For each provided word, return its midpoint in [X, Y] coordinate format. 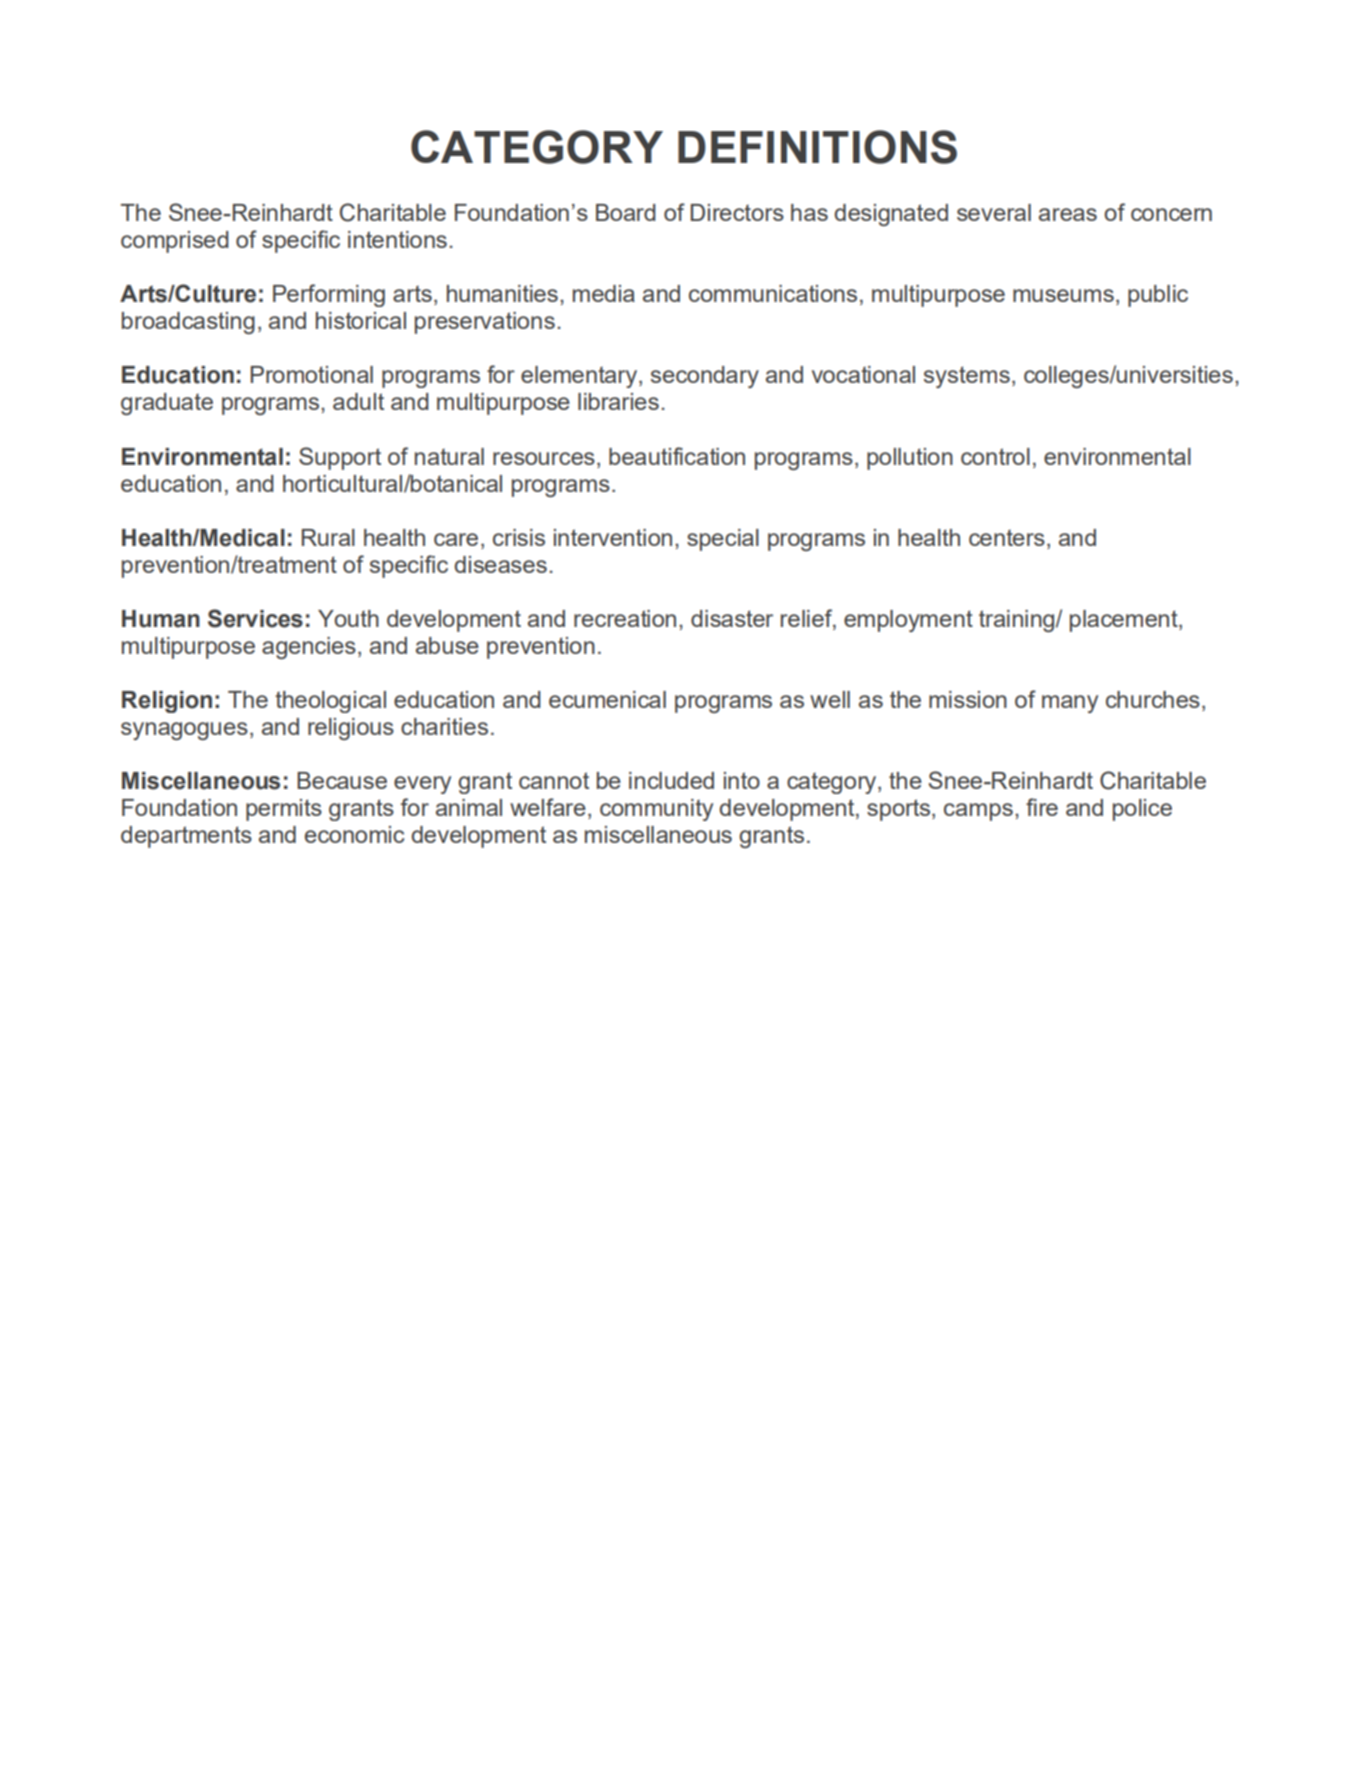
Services [255, 618]
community [656, 810]
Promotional [312, 374]
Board [626, 212]
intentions [397, 239]
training [1016, 621]
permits [284, 810]
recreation [625, 618]
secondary [705, 377]
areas [1068, 214]
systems [967, 377]
